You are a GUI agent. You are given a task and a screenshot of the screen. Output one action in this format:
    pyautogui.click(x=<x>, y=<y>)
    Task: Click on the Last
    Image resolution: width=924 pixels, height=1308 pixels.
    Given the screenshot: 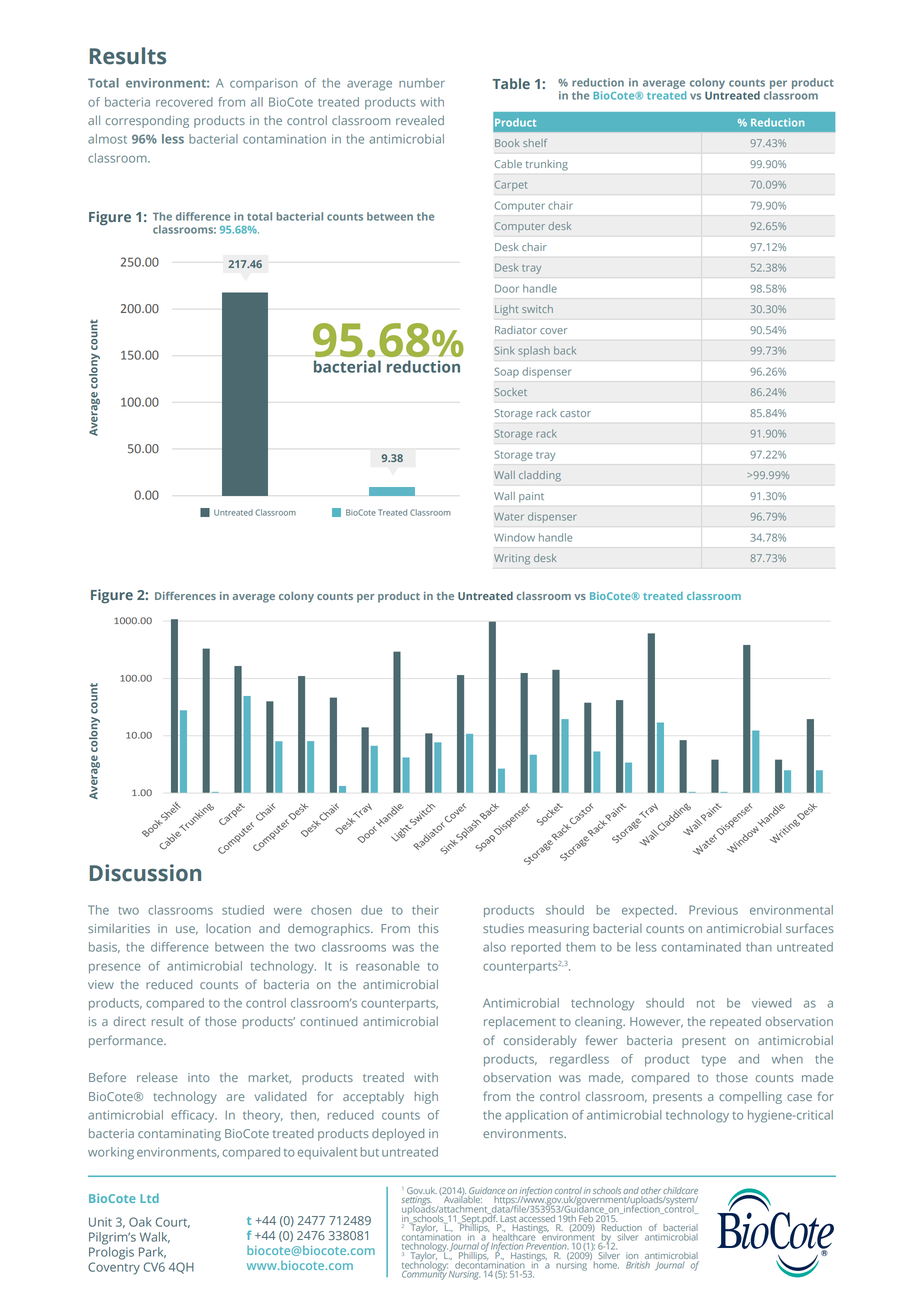 What is the action you would take?
    pyautogui.click(x=508, y=1219)
